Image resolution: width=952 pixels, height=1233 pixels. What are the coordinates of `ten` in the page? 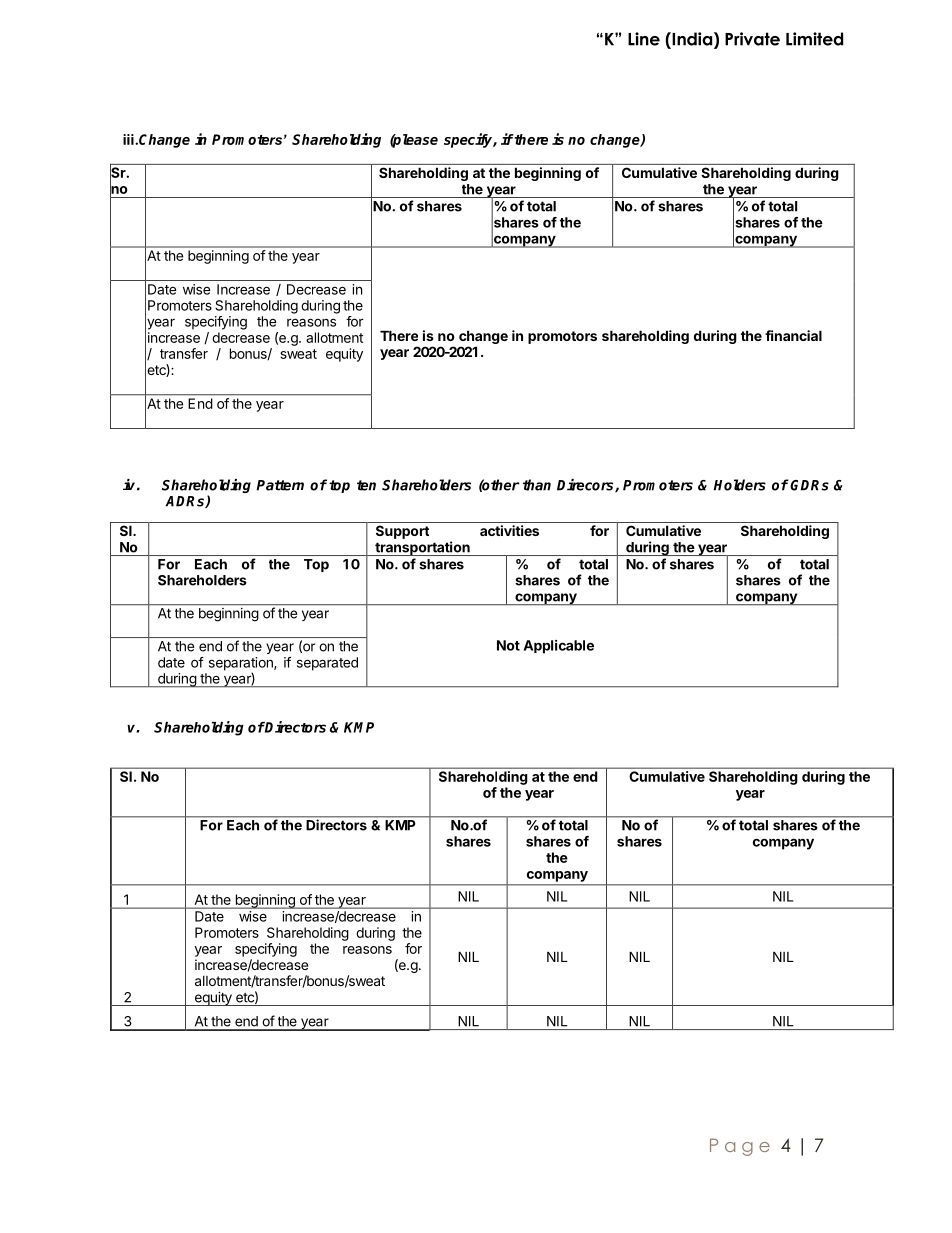 It's located at (366, 485).
